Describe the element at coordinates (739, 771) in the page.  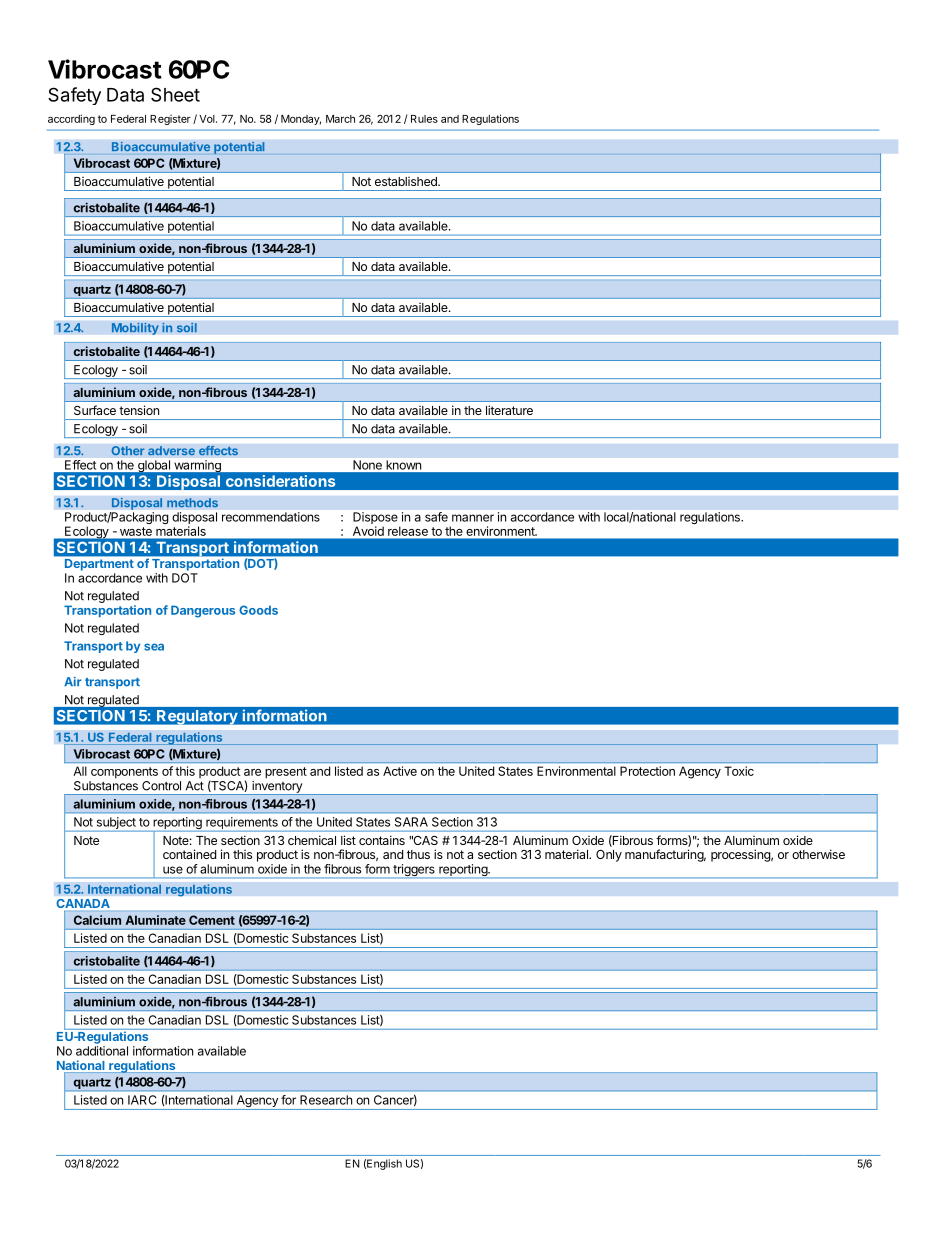
I see `Toxic` at that location.
